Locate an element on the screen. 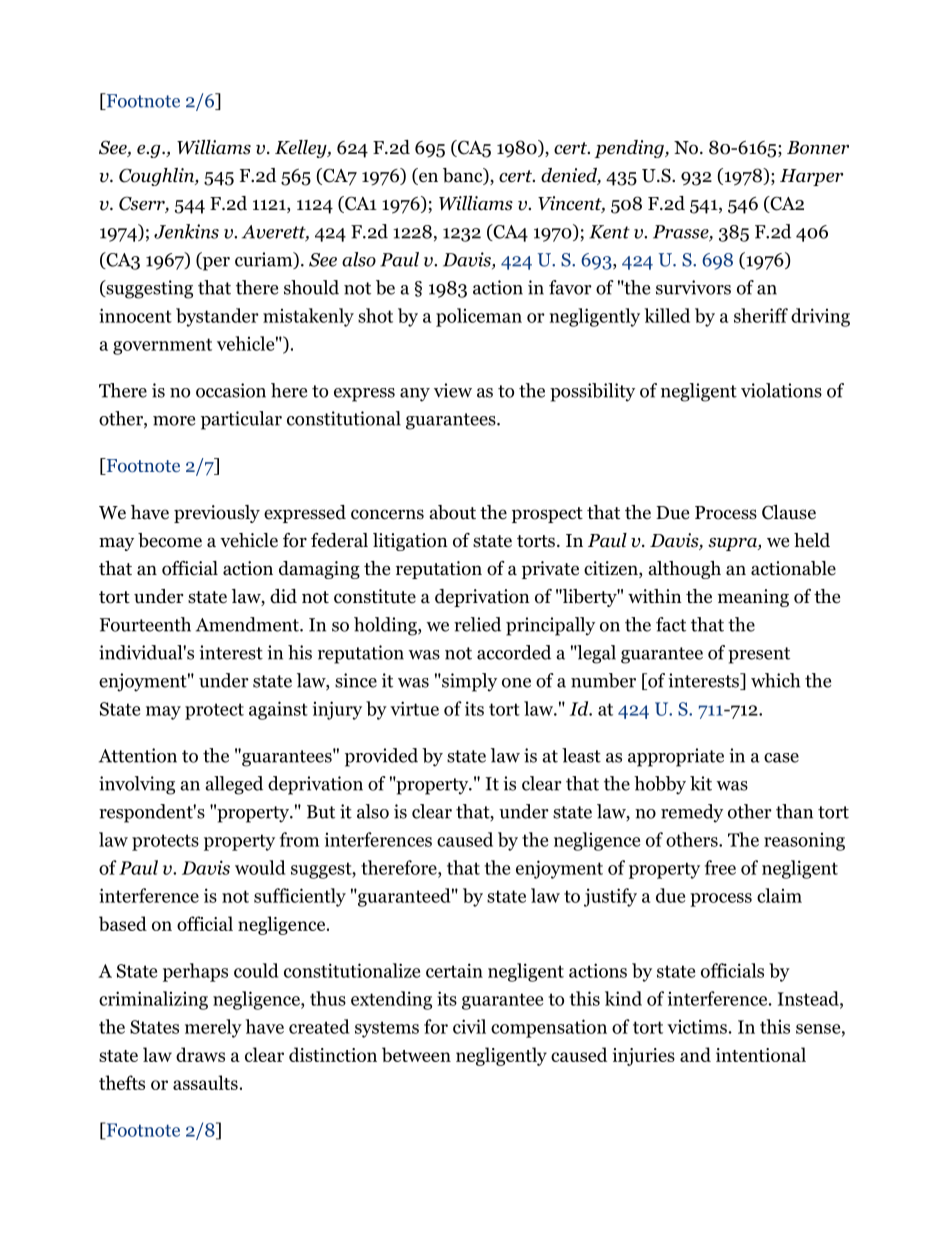  civil is located at coordinates (469, 1026).
